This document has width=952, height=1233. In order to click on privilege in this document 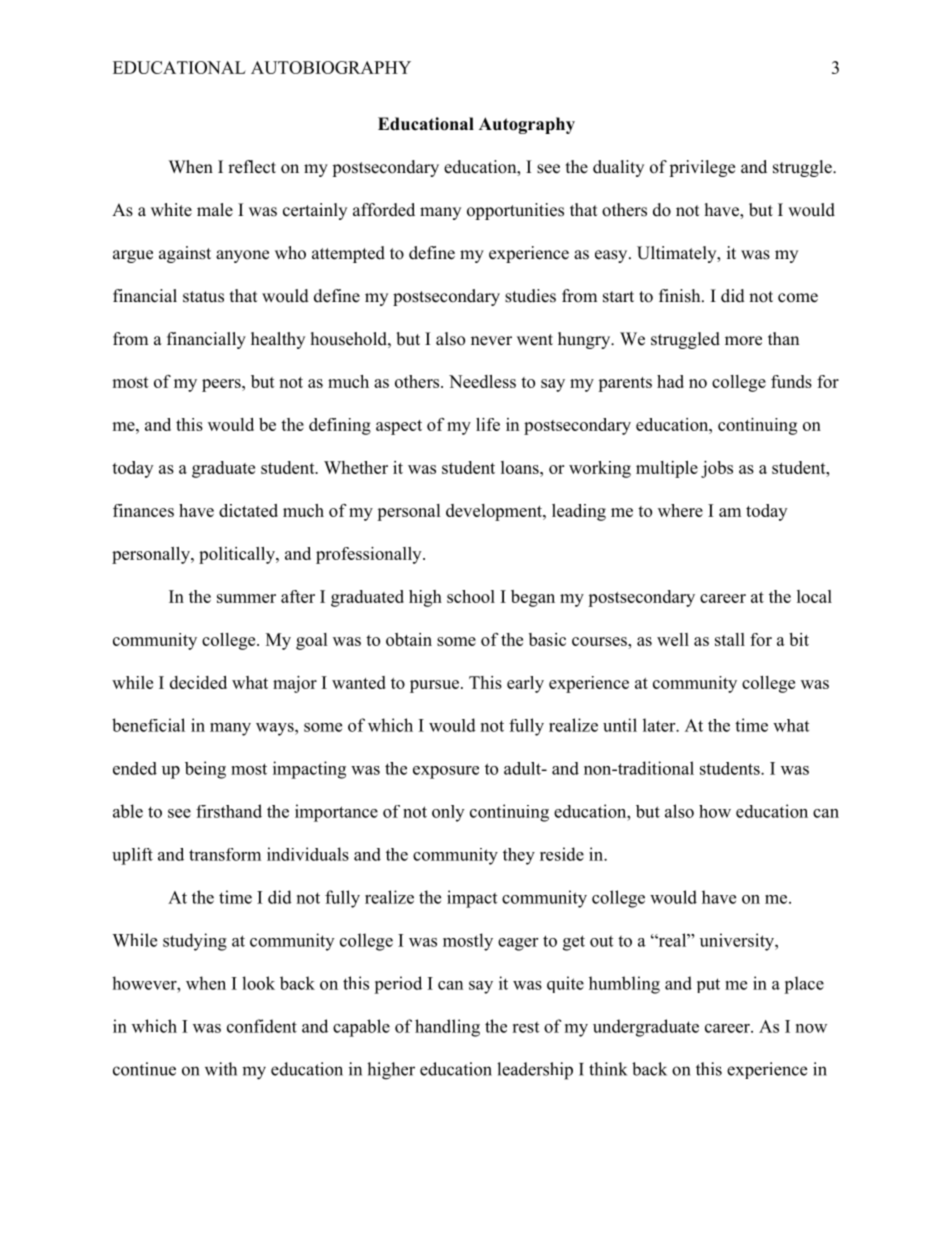, I will do `click(702, 168)`.
